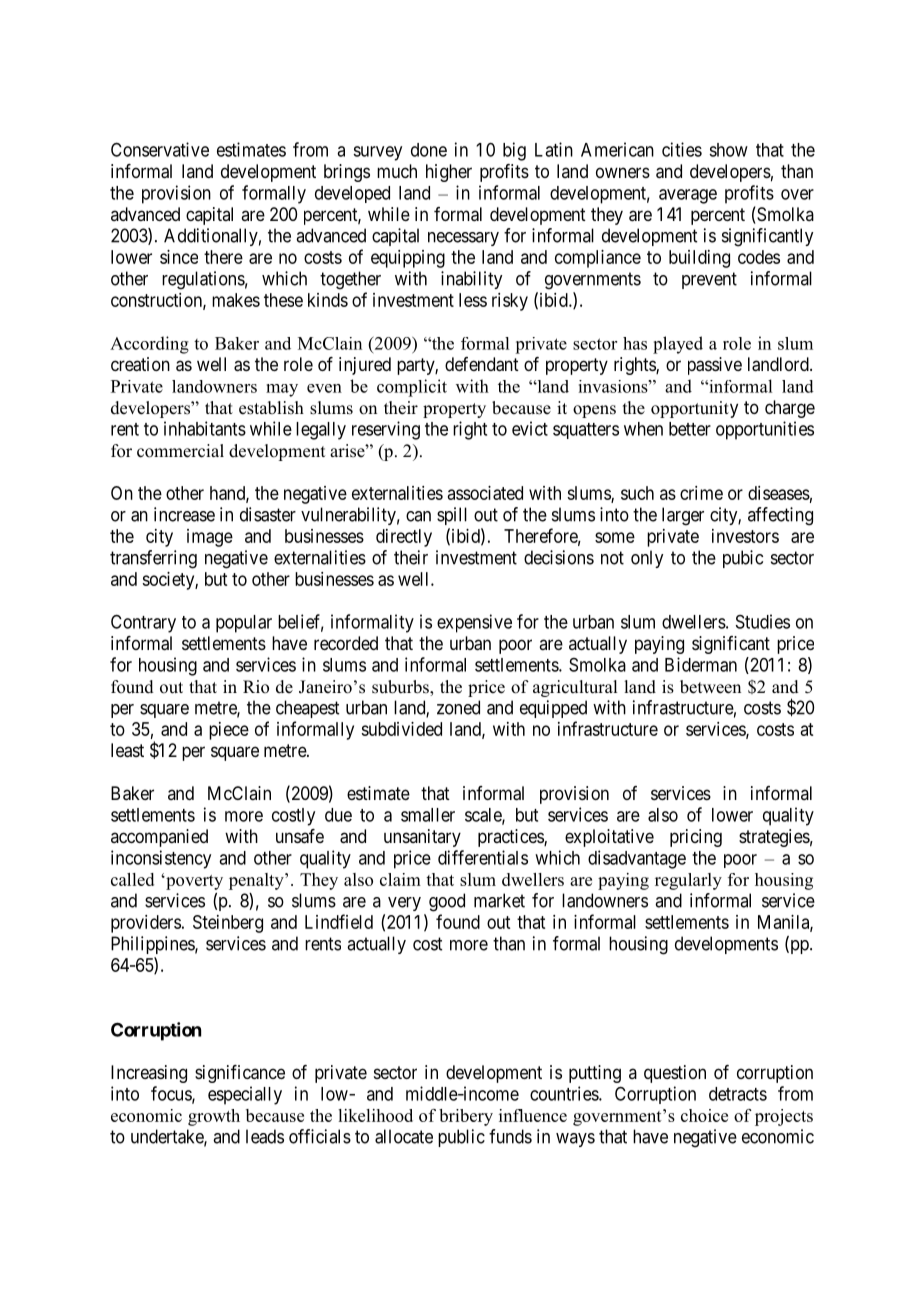  What do you see at coordinates (412, 388) in the page?
I see `complicit` at bounding box center [412, 388].
